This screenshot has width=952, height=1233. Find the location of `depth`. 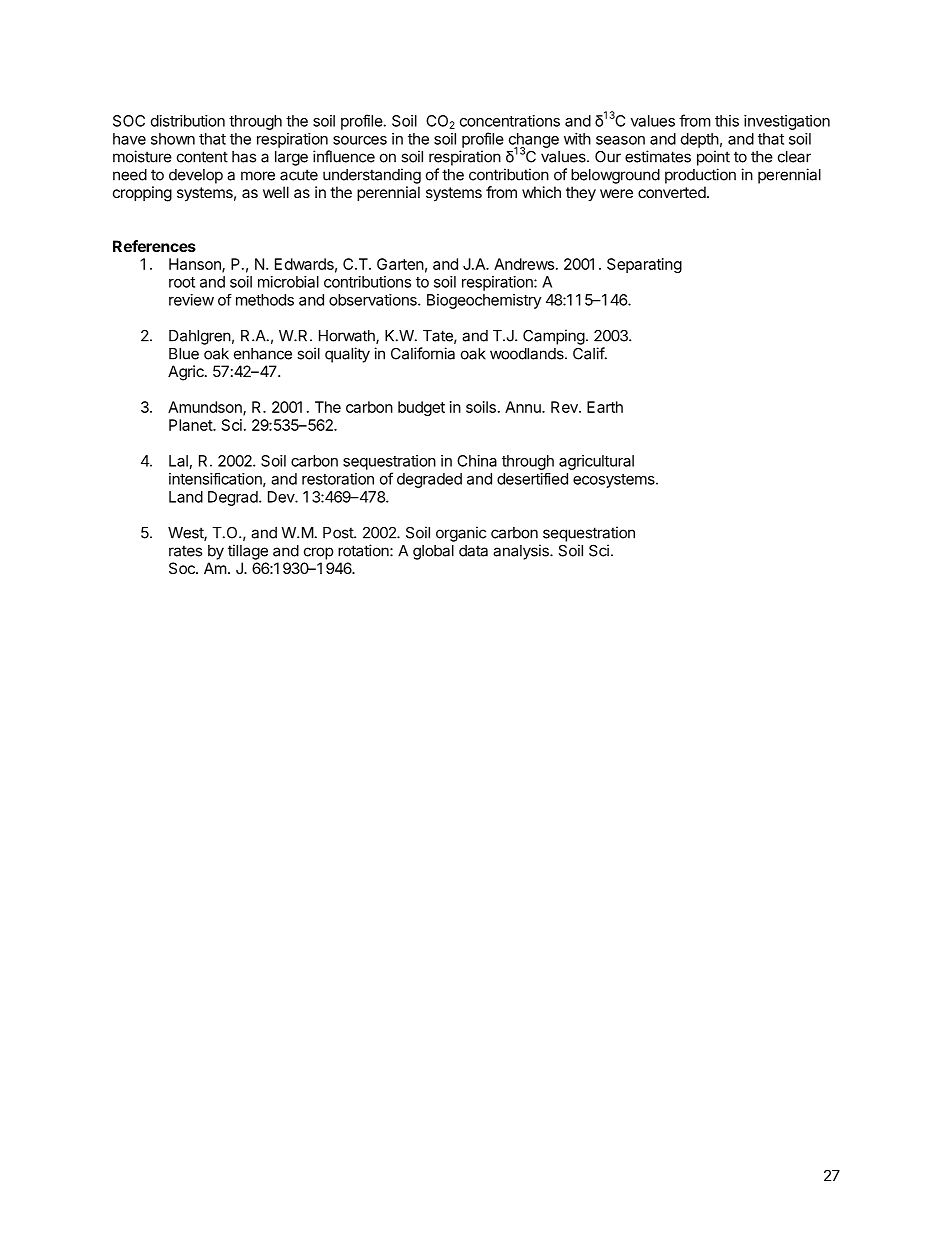

depth is located at coordinates (700, 140).
